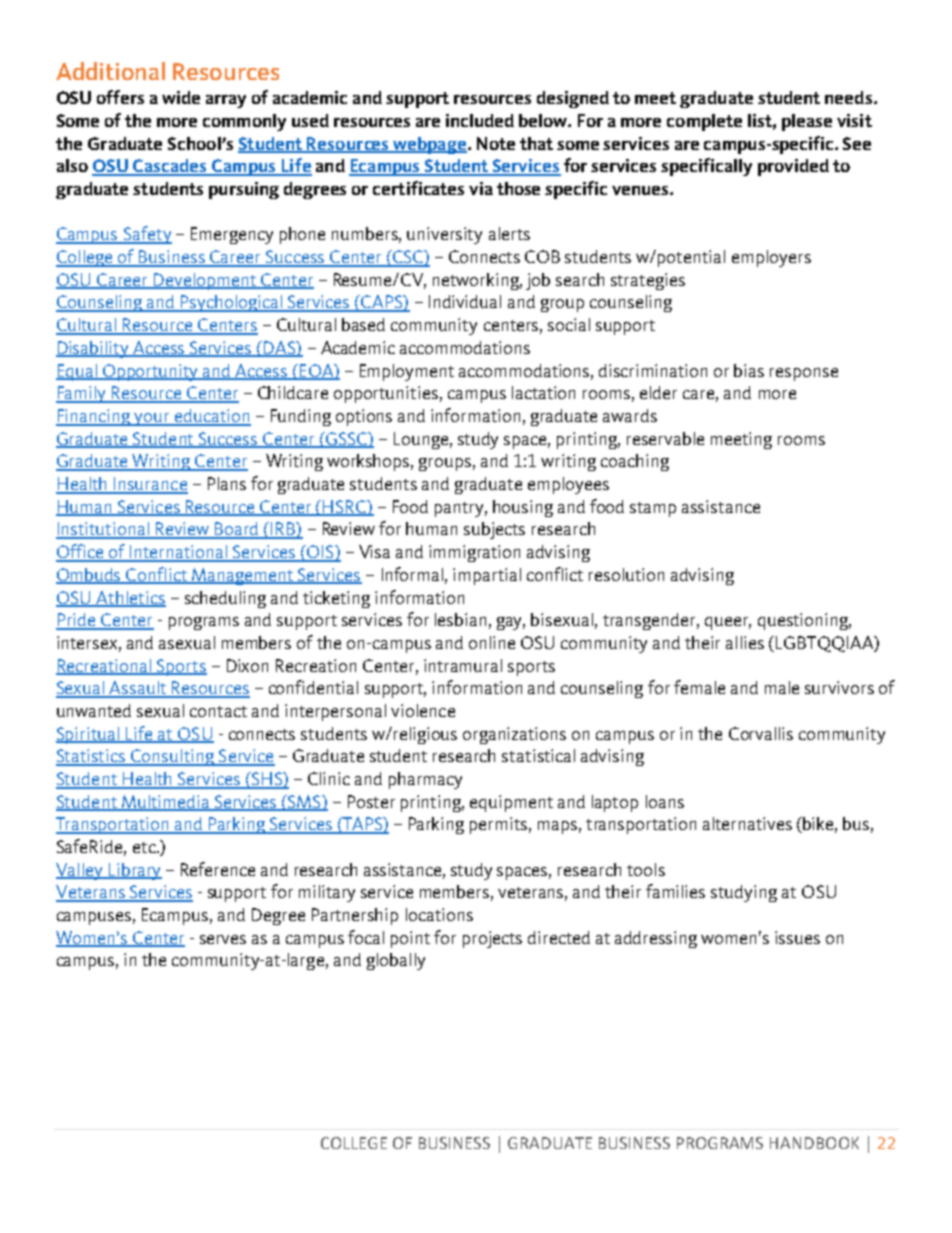  Describe the element at coordinates (480, 120) in the page. I see `included` at that location.
